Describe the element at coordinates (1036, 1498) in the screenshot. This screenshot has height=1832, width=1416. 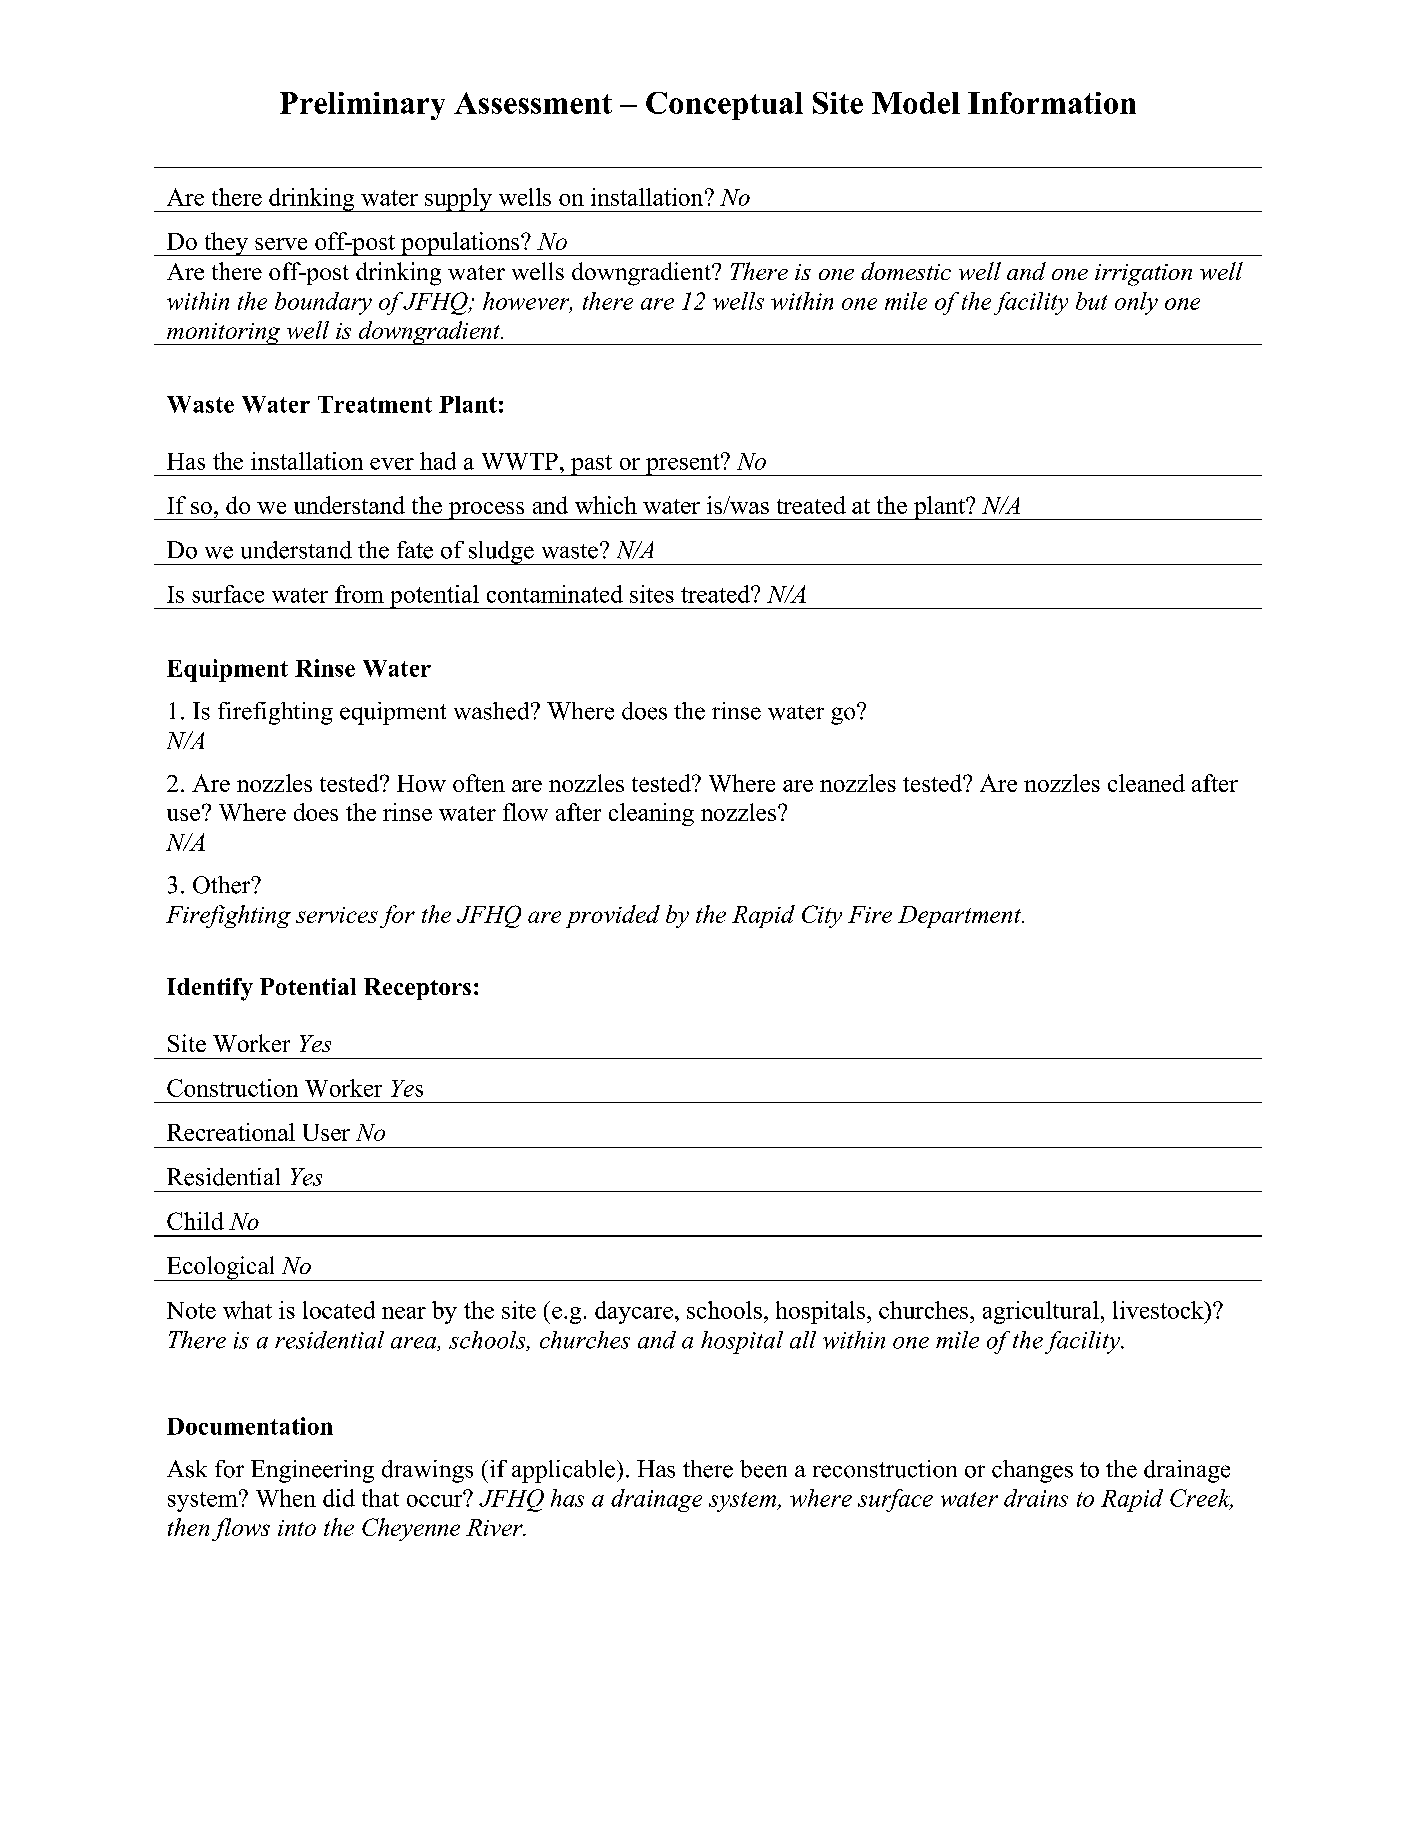
I see `drains` at that location.
